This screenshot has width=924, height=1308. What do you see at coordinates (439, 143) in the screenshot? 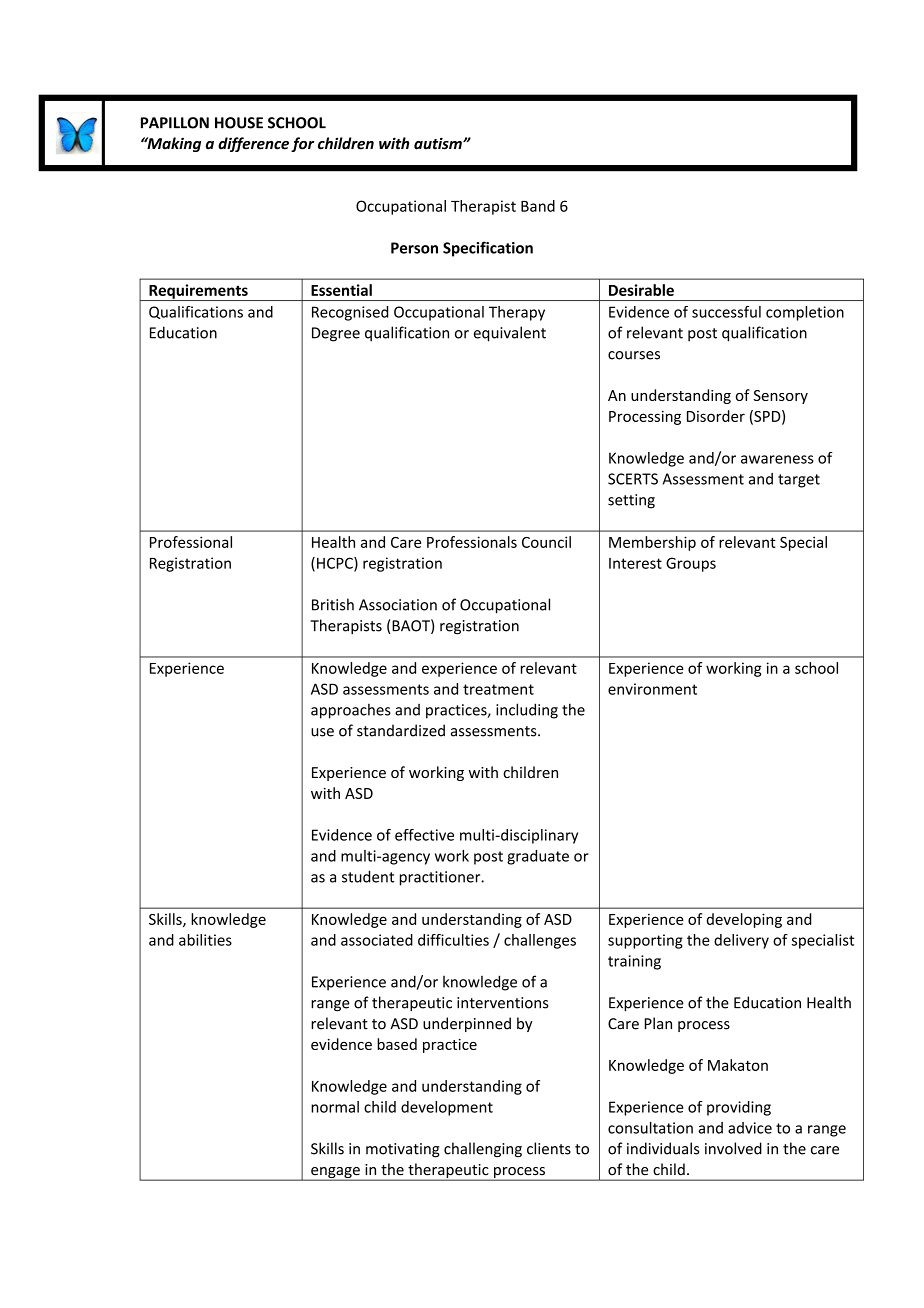
I see `autism` at bounding box center [439, 143].
